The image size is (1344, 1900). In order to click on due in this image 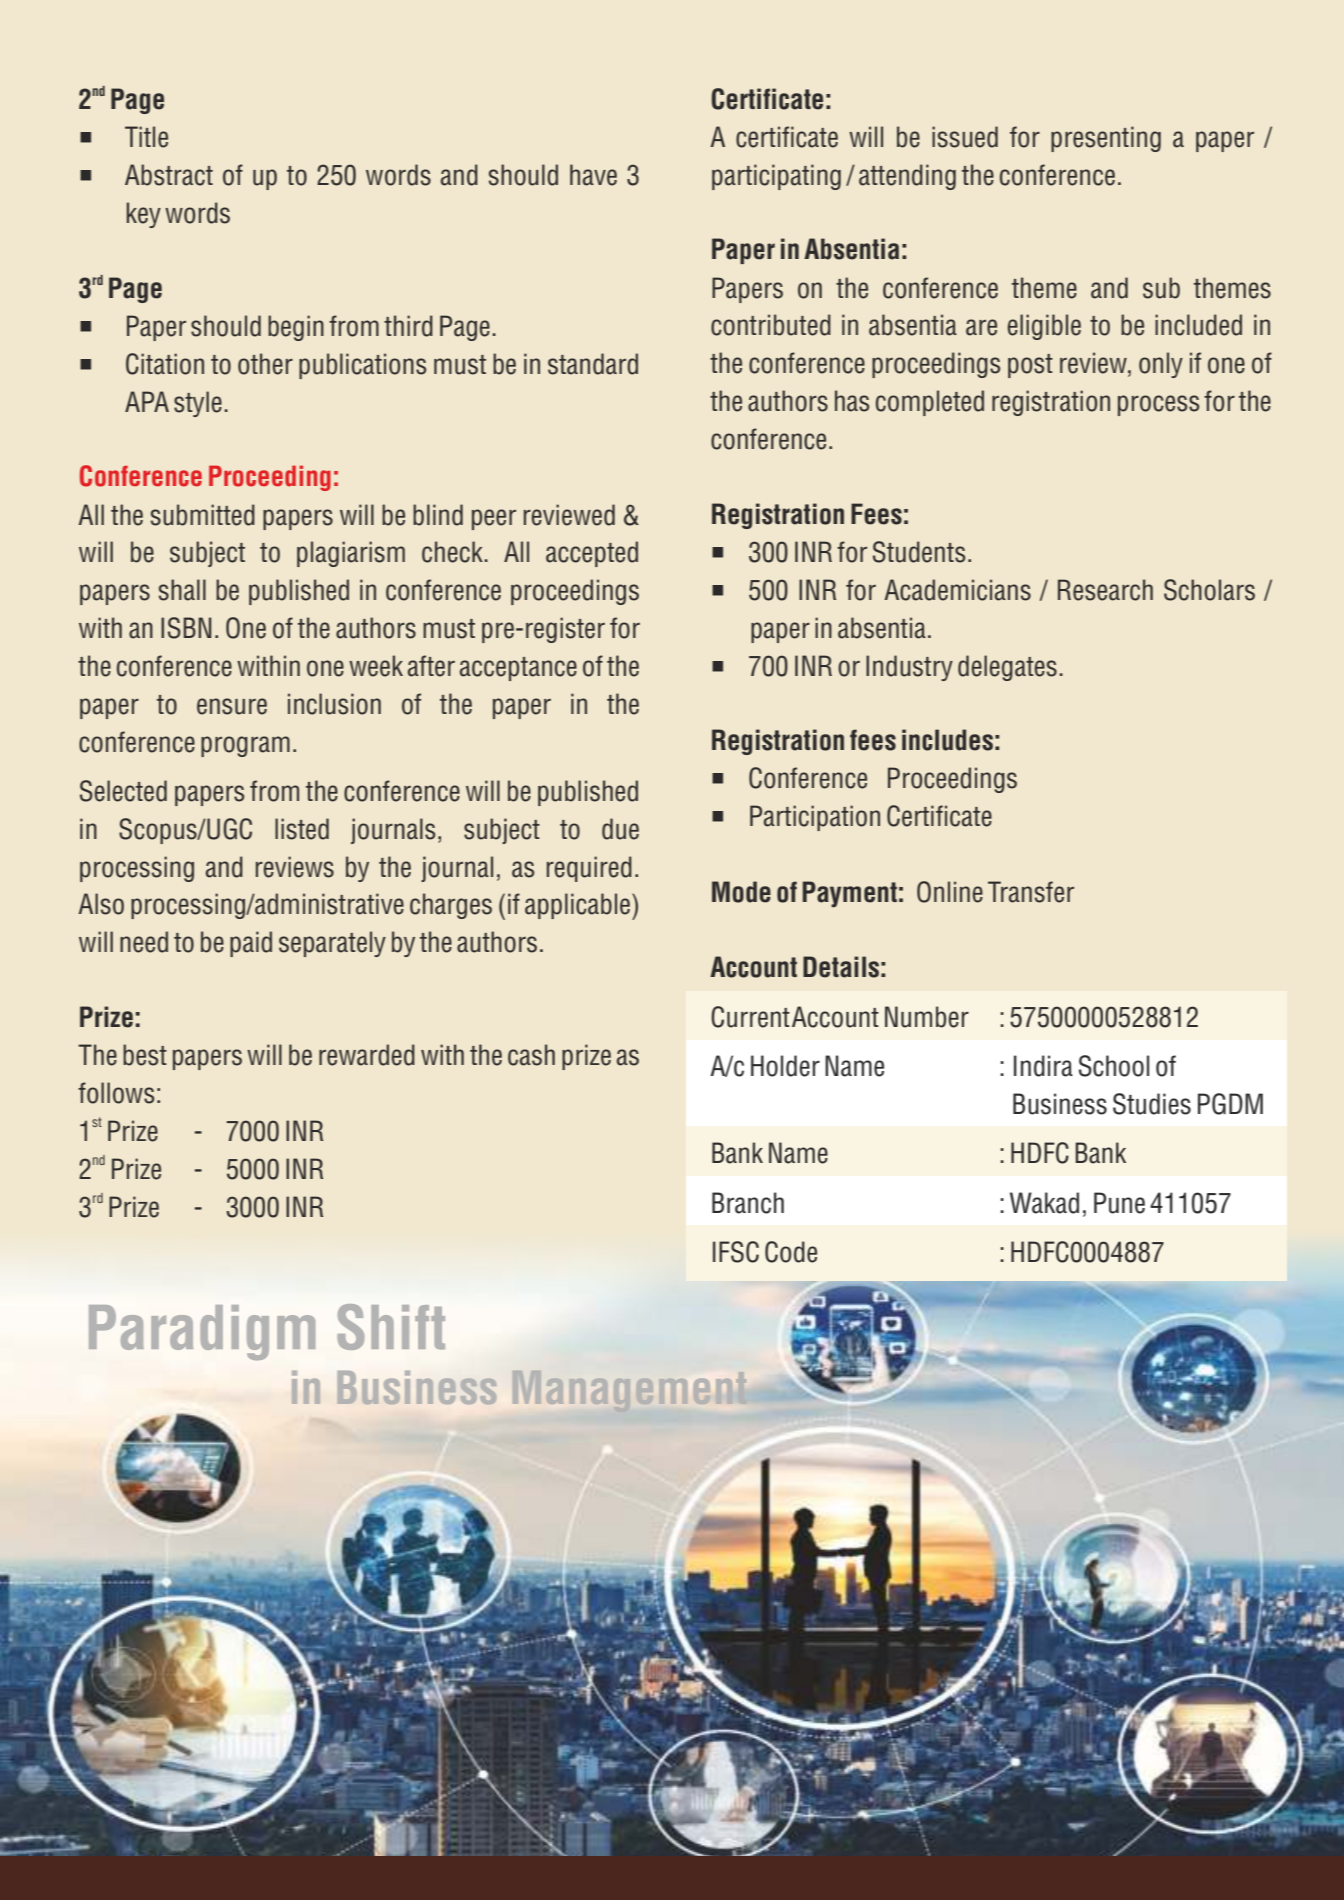, I will do `click(620, 829)`.
